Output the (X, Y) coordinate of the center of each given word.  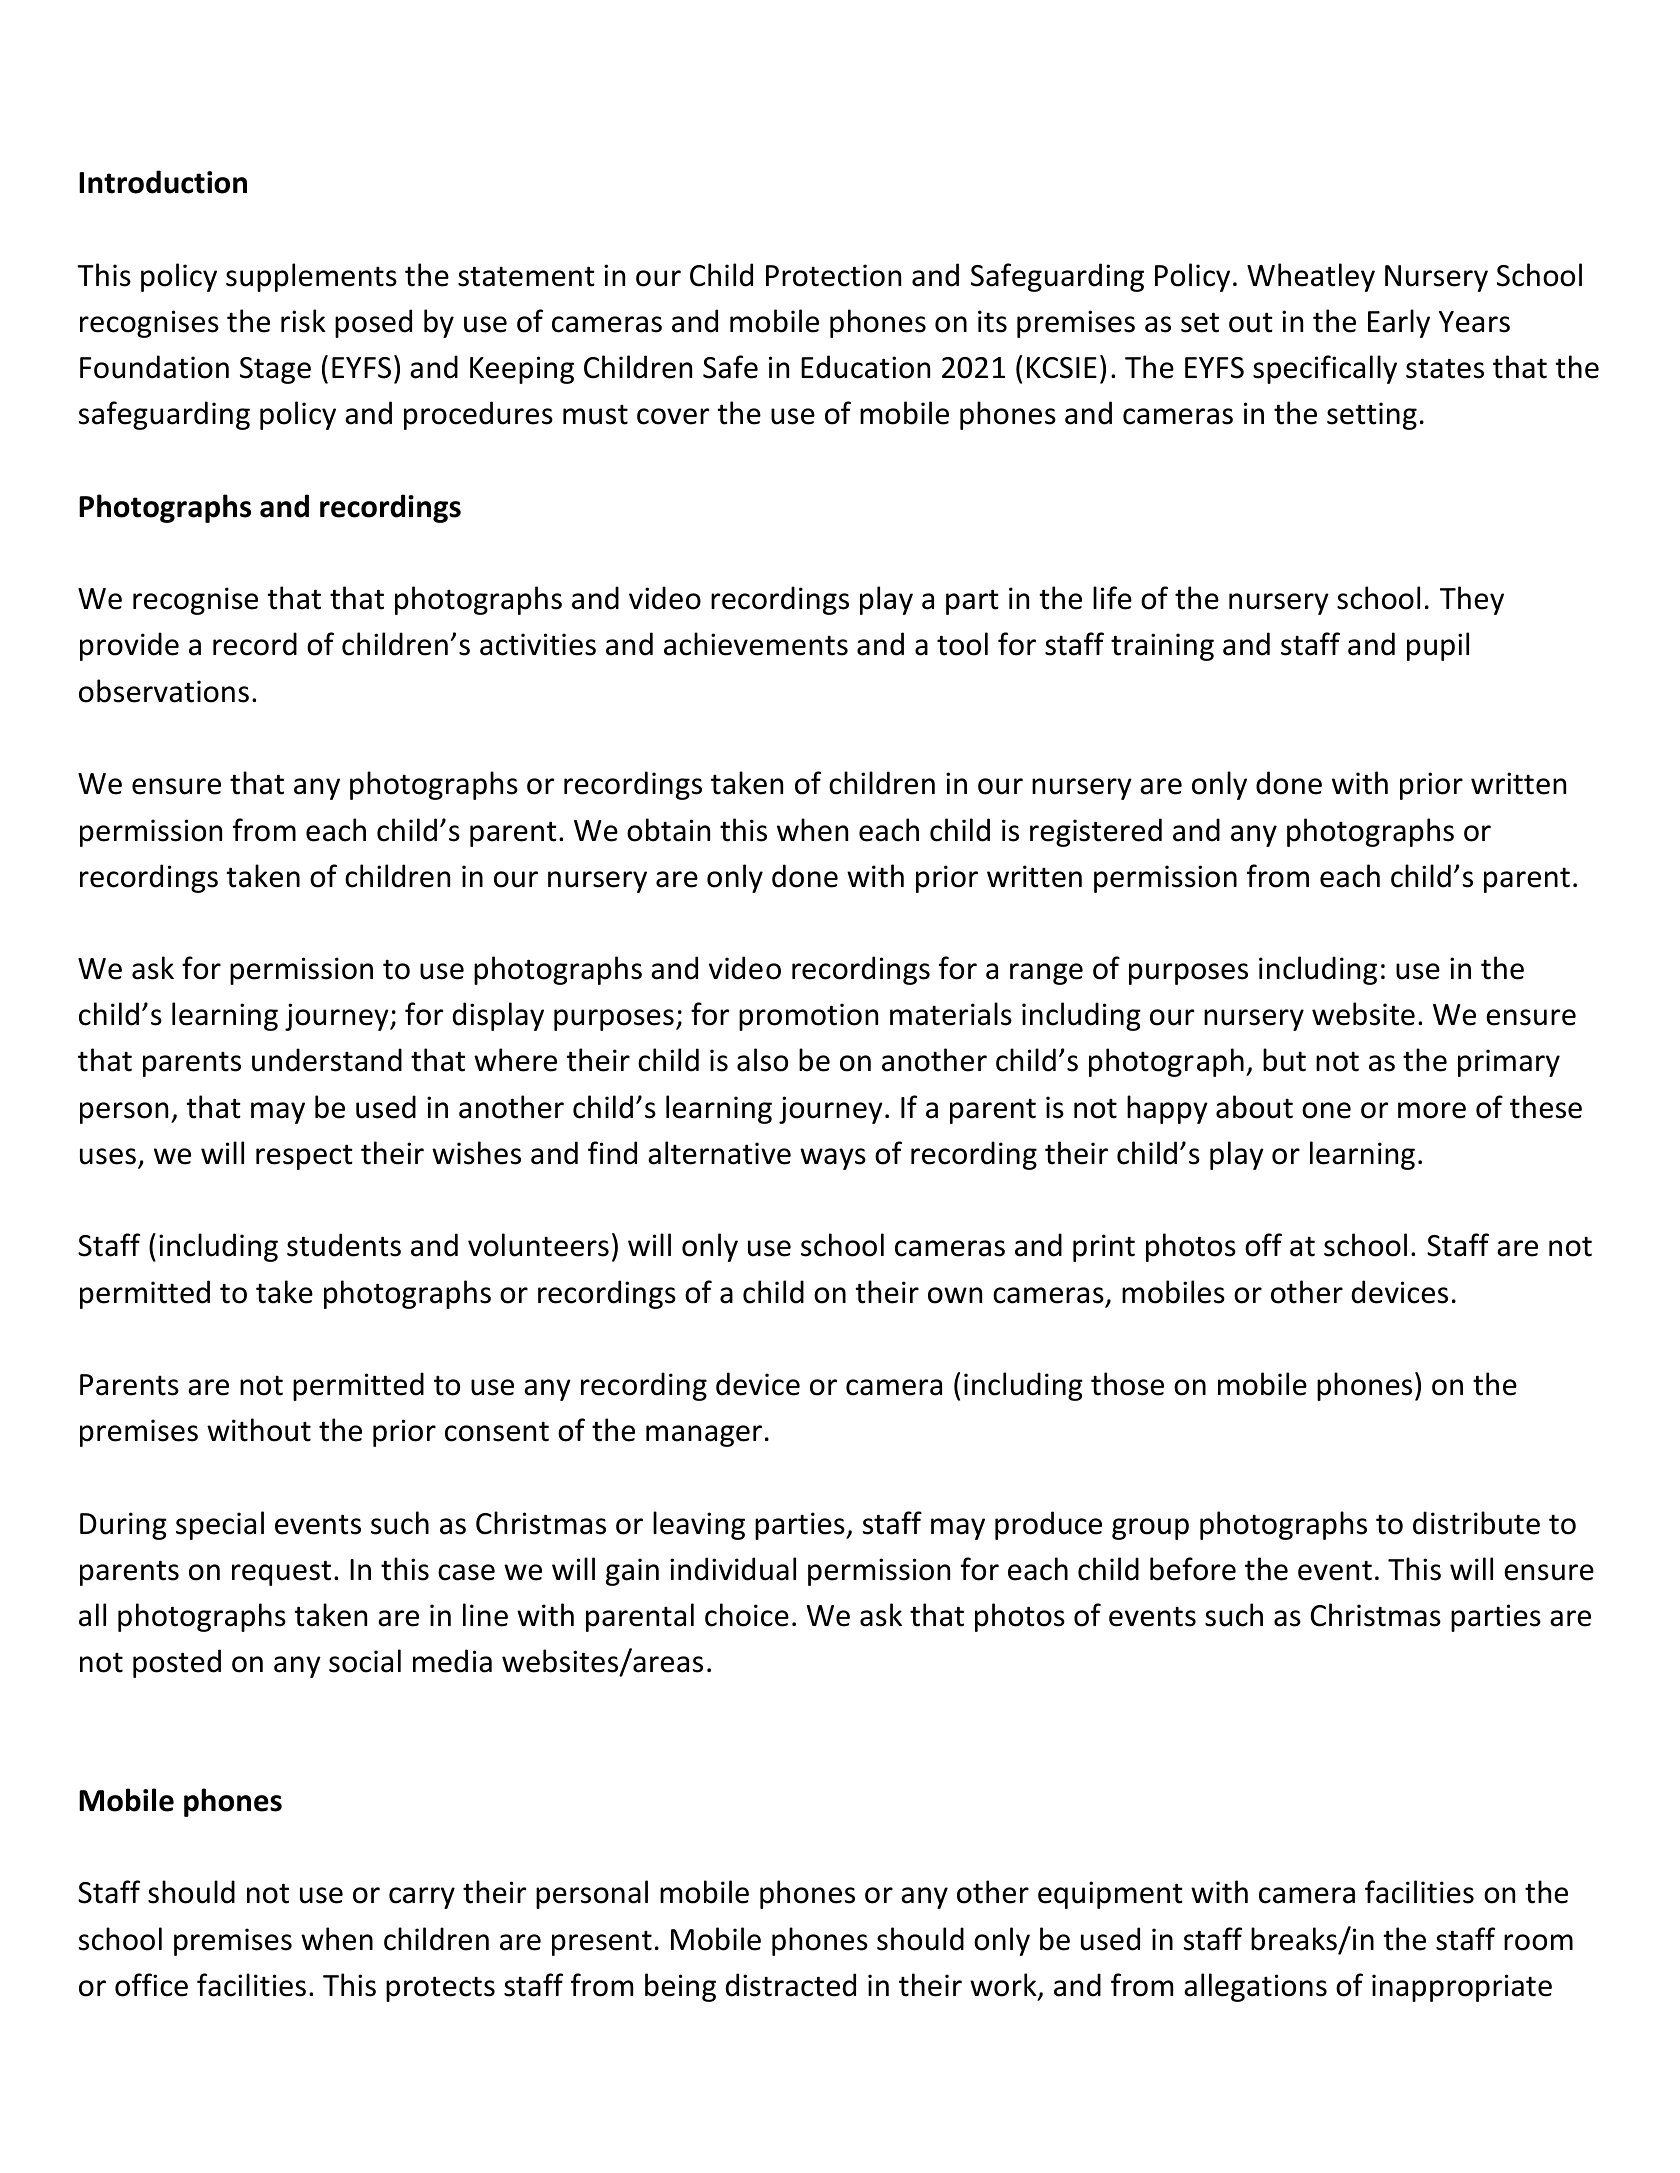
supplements (311, 277)
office (151, 1985)
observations (164, 691)
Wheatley (1311, 277)
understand (327, 1060)
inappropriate (1462, 1988)
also (762, 1060)
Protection (833, 275)
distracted (791, 1985)
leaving (699, 1525)
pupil (1438, 646)
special (220, 1525)
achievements (756, 644)
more (1432, 1110)
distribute (1476, 1523)
